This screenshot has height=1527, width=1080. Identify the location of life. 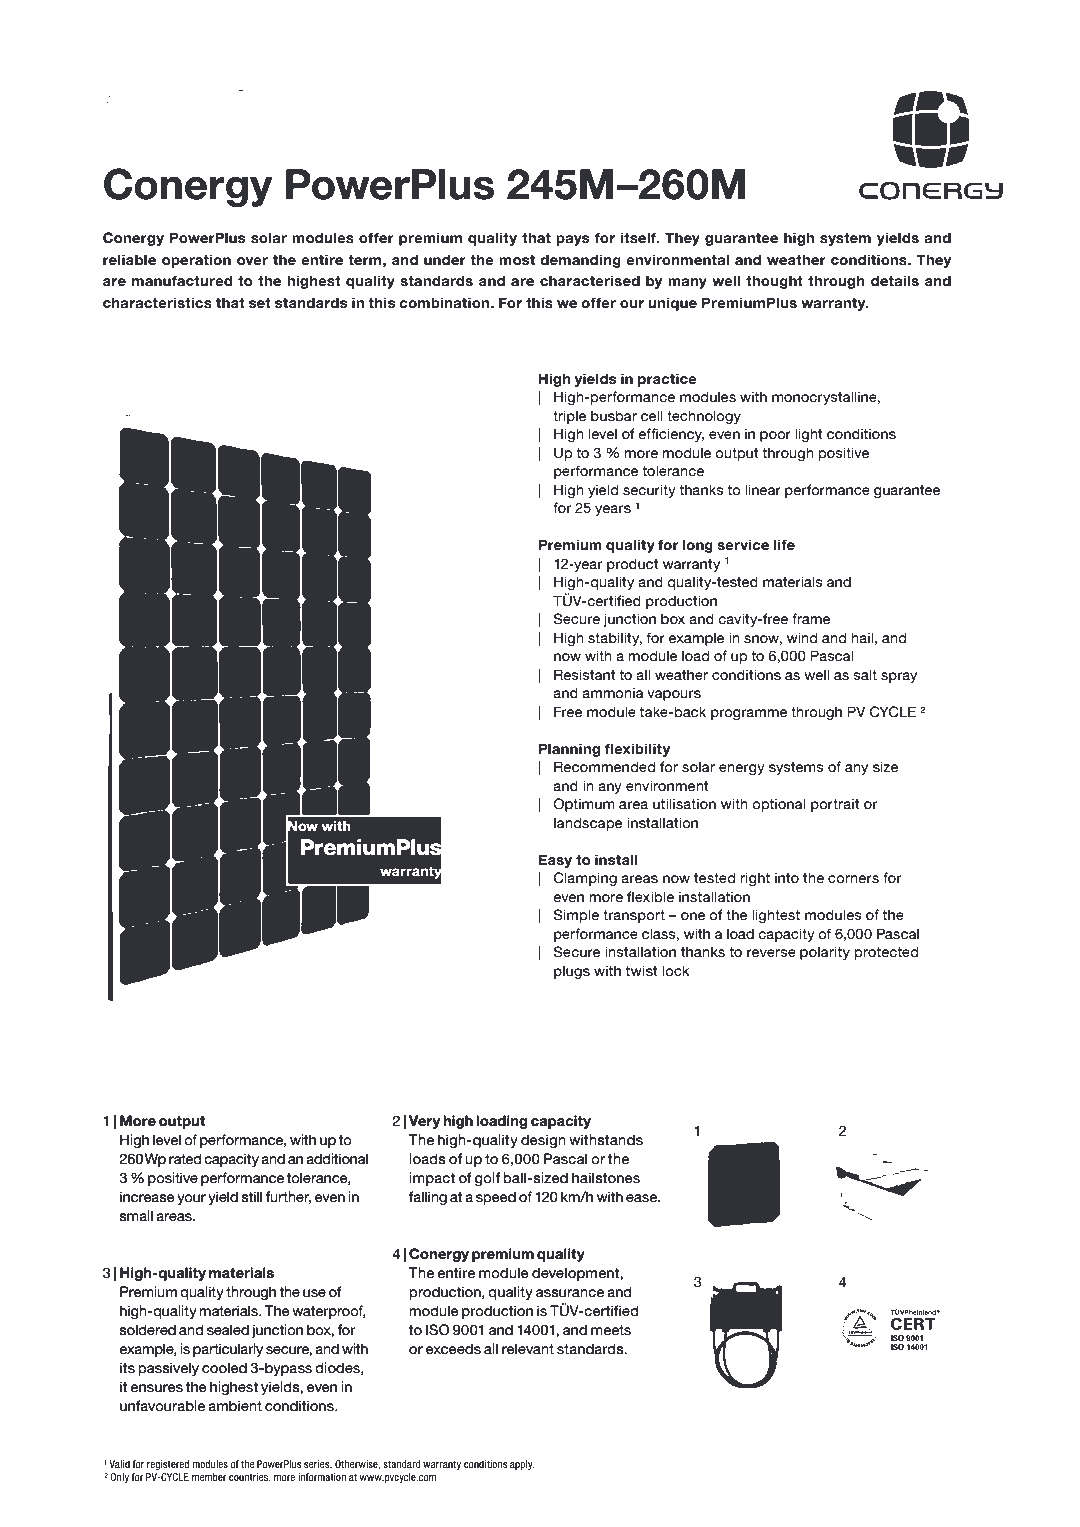
(784, 544).
